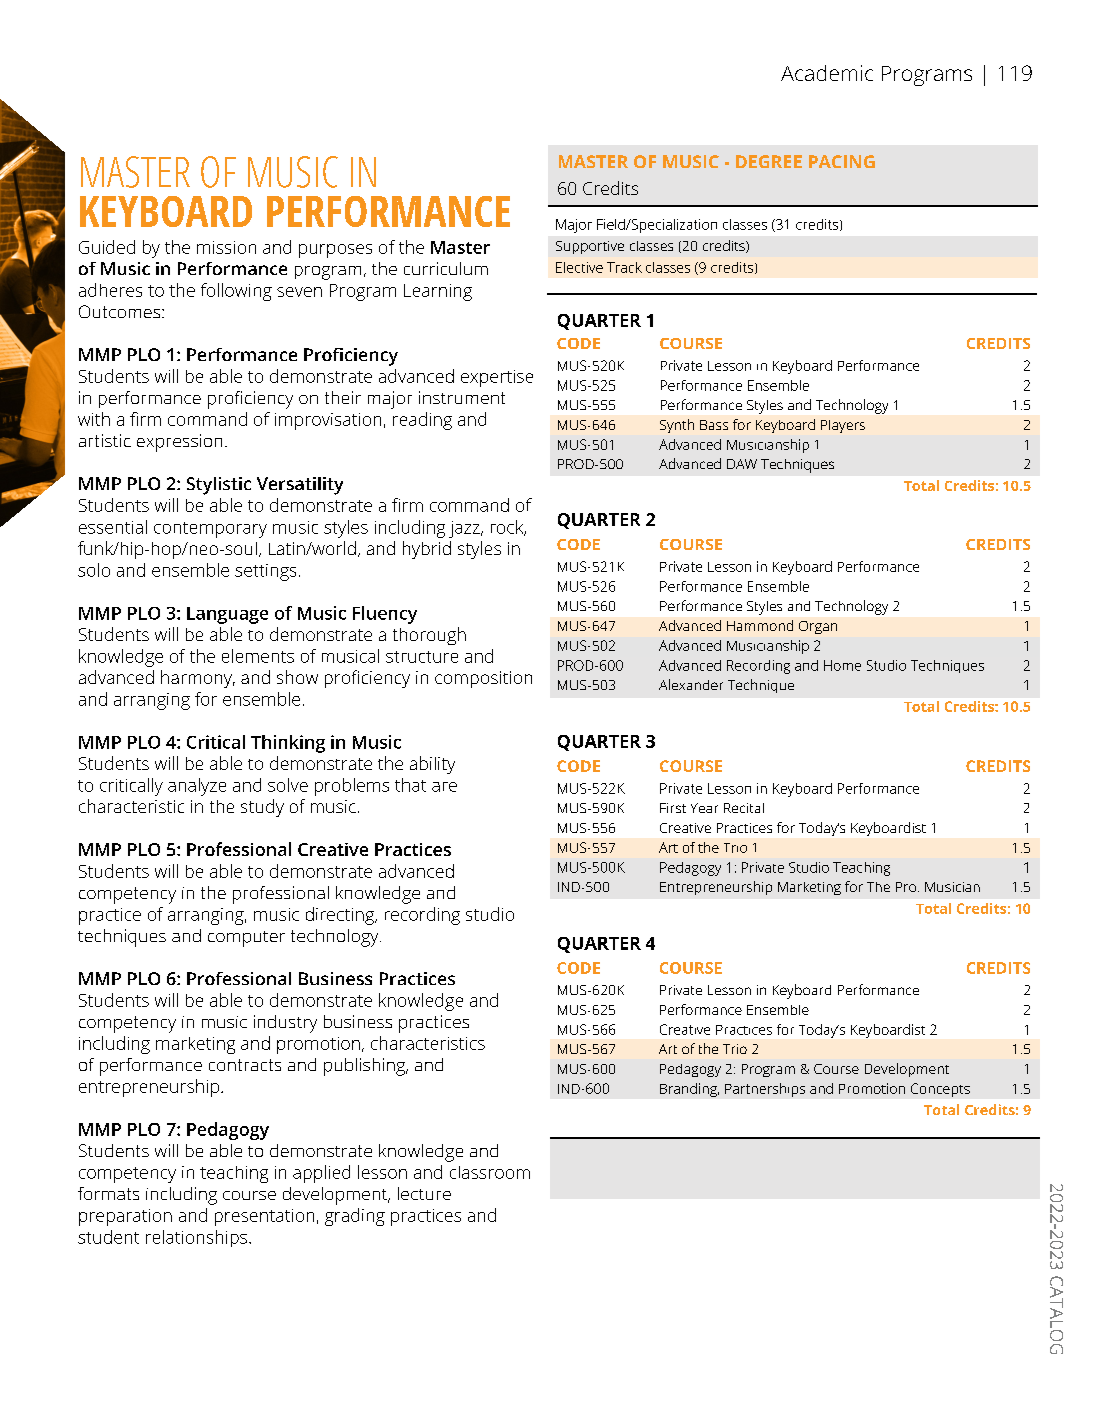 Image resolution: width=1097 pixels, height=1420 pixels. I want to click on relationships, so click(198, 1238).
